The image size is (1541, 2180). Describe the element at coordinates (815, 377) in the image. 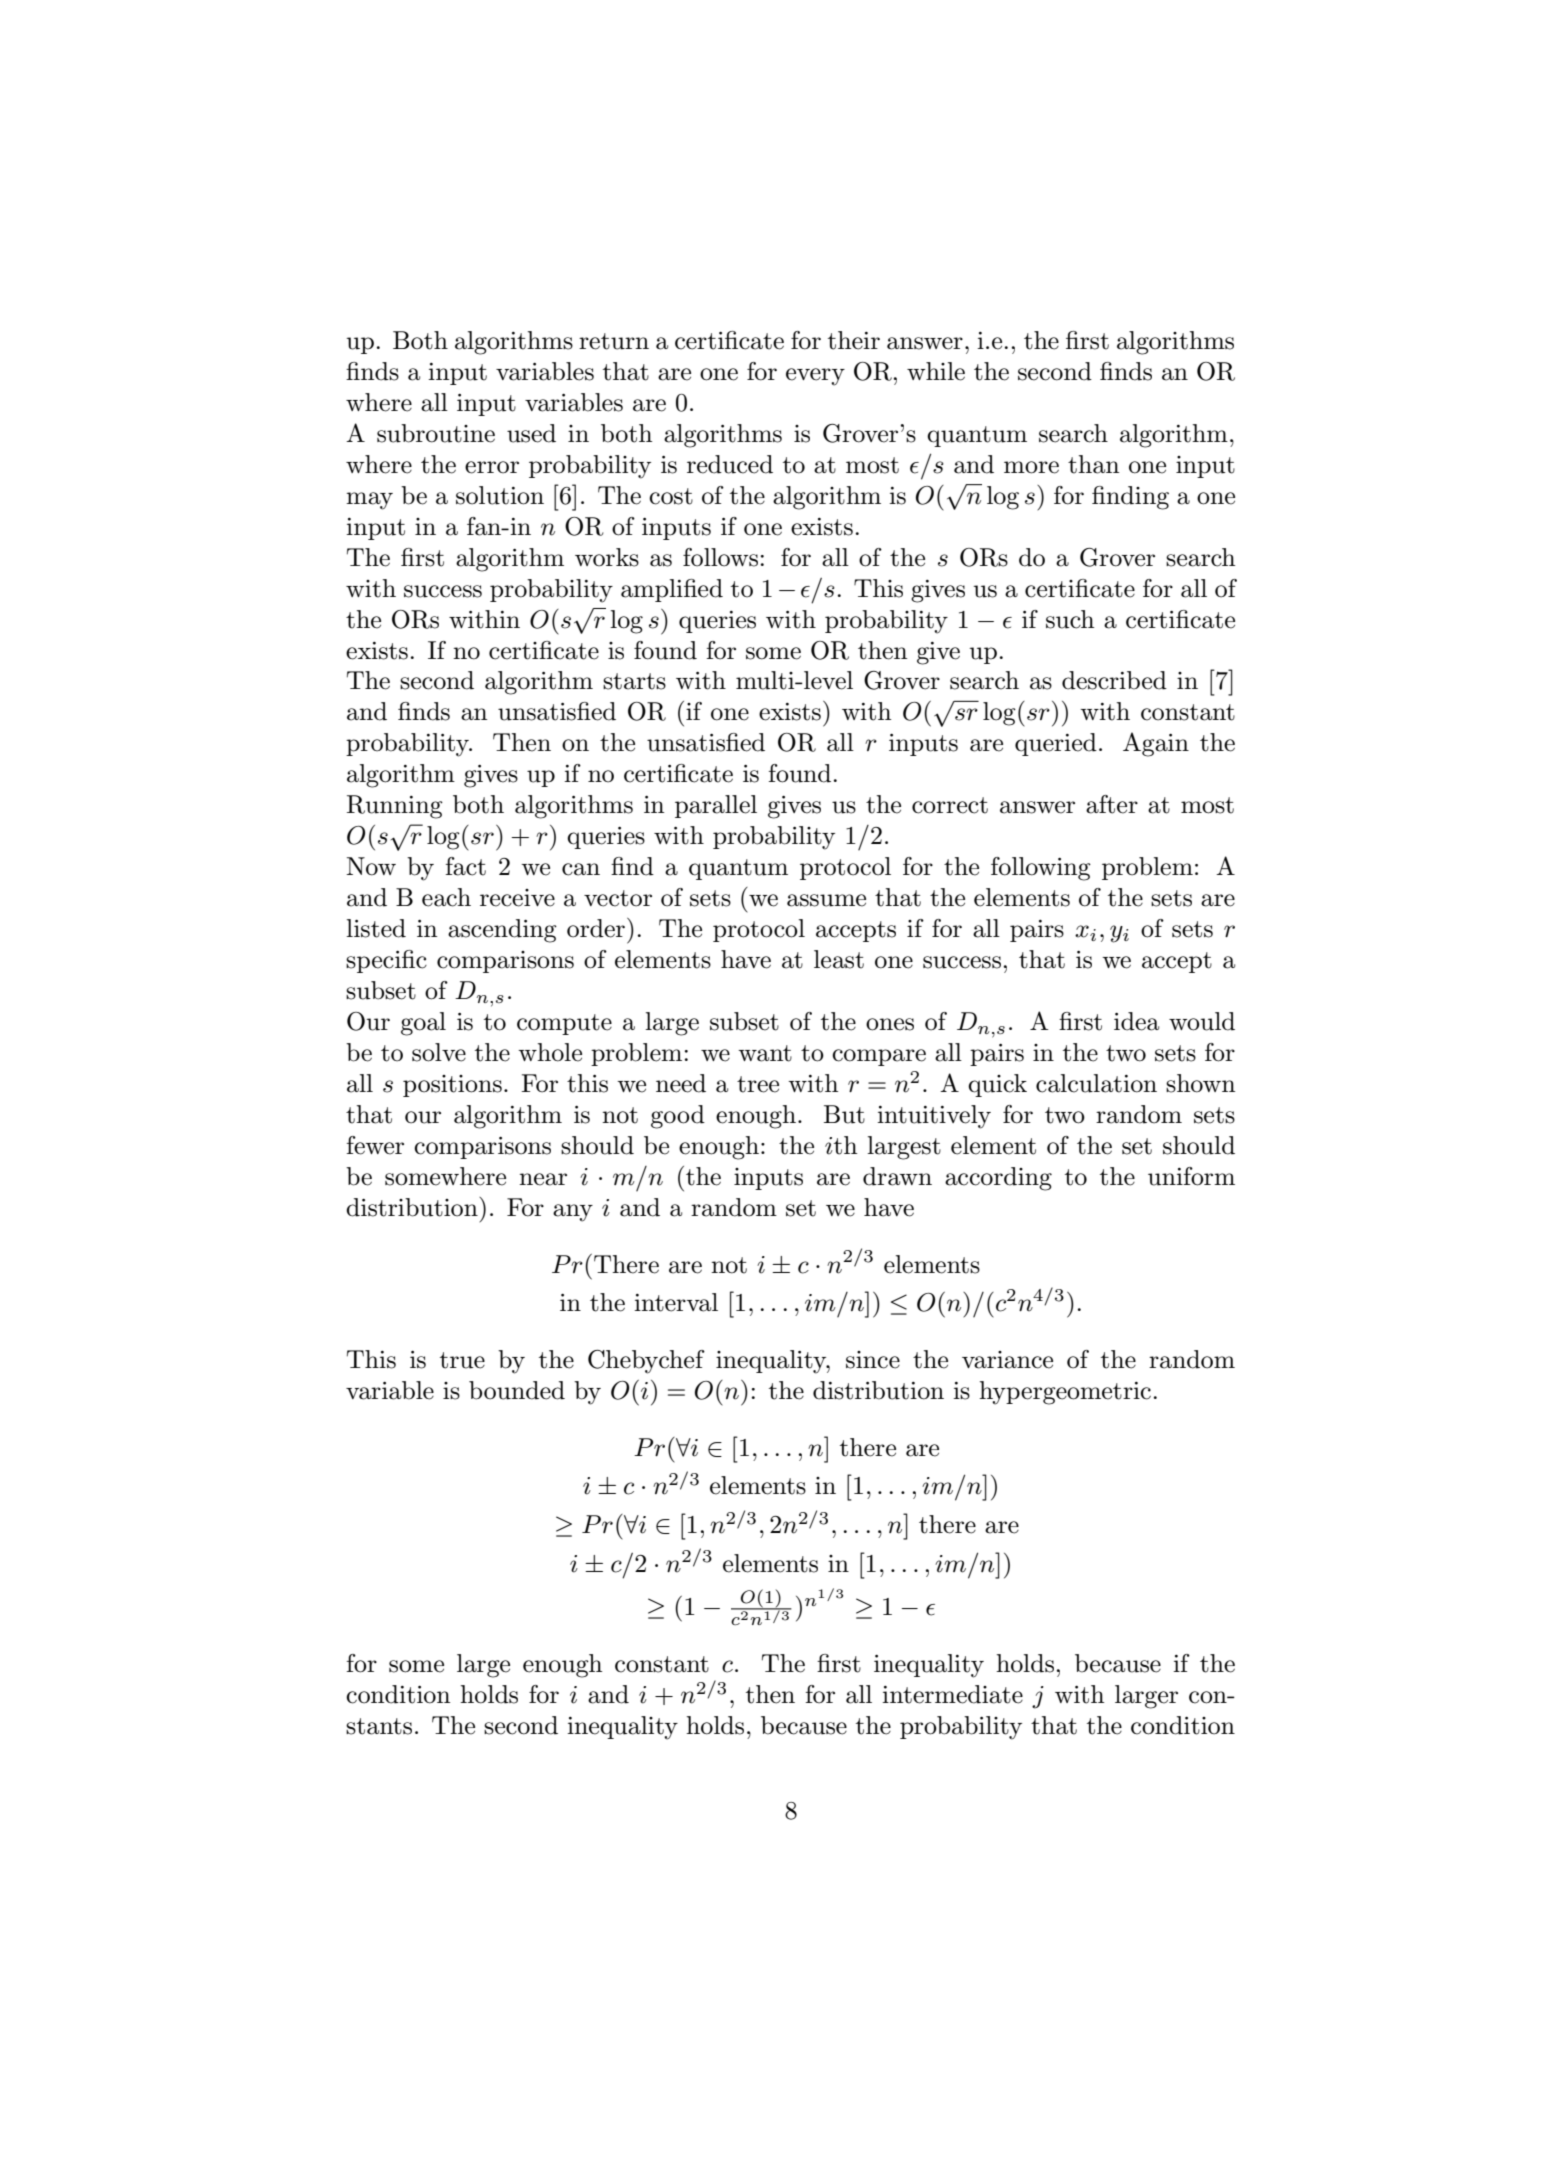

I see `every` at that location.
